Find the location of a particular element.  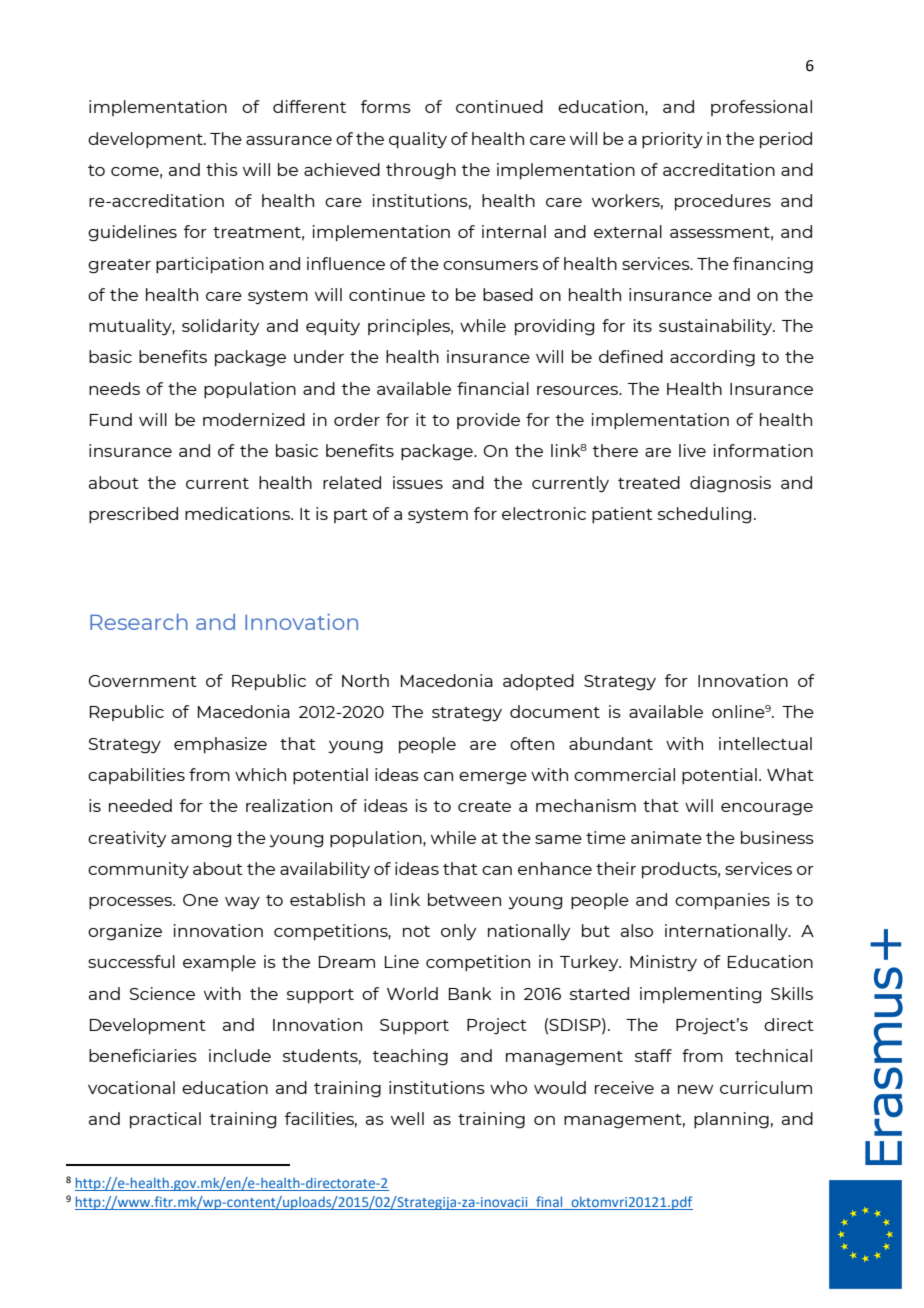

companies is located at coordinates (722, 901).
